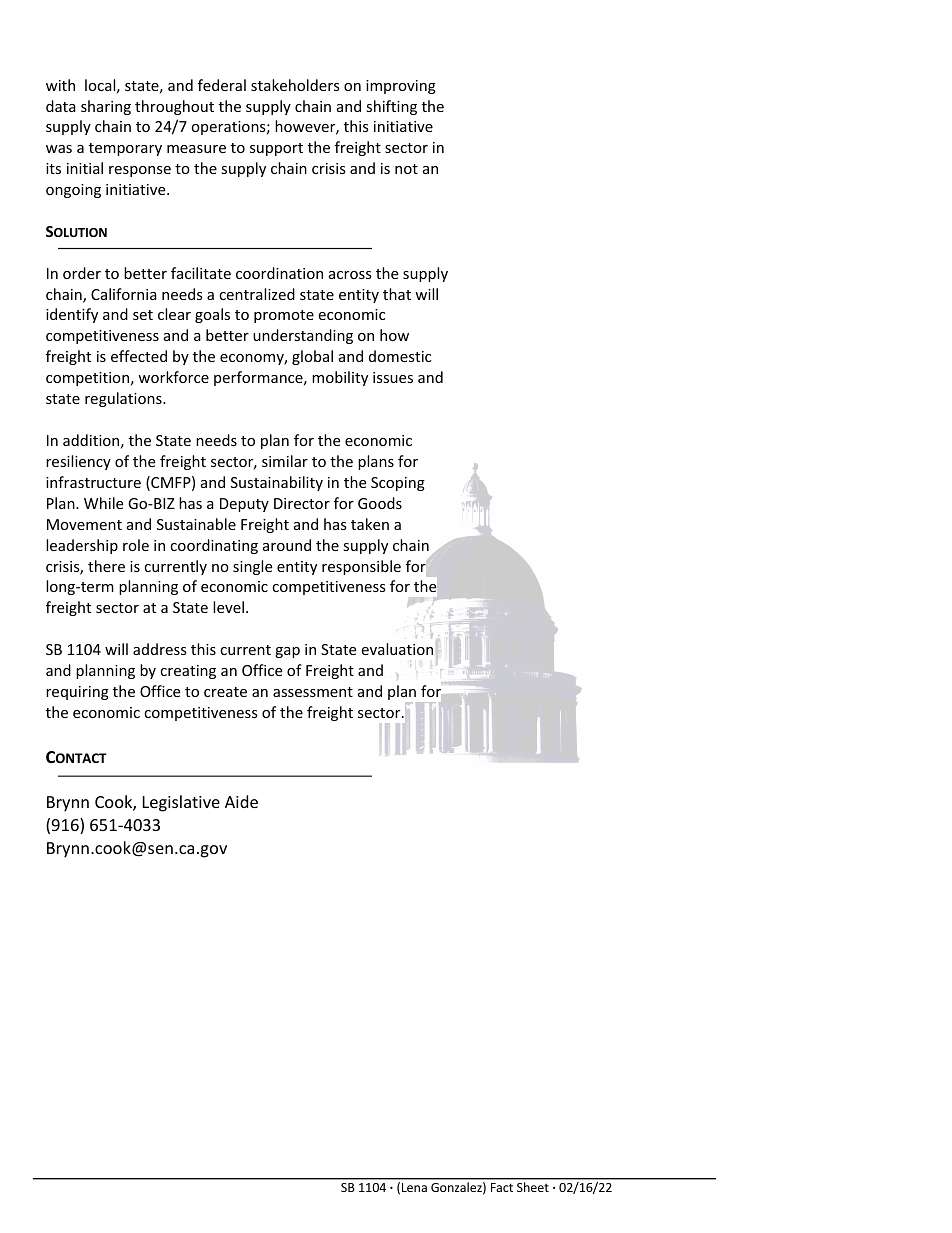 The image size is (952, 1233). What do you see at coordinates (106, 107) in the screenshot?
I see `sharing` at bounding box center [106, 107].
